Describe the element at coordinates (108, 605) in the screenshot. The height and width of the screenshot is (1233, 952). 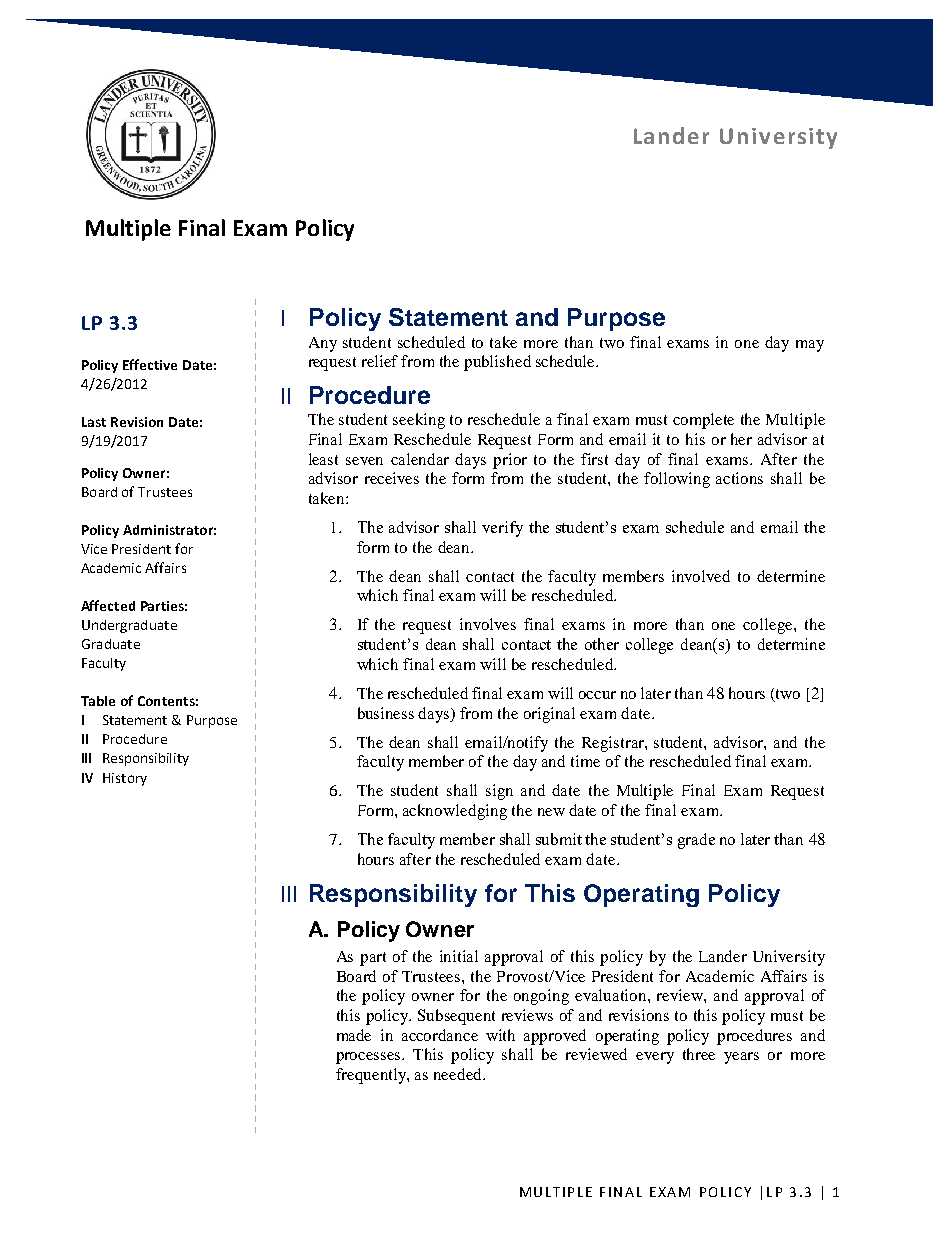
I see `Affected` at that location.
